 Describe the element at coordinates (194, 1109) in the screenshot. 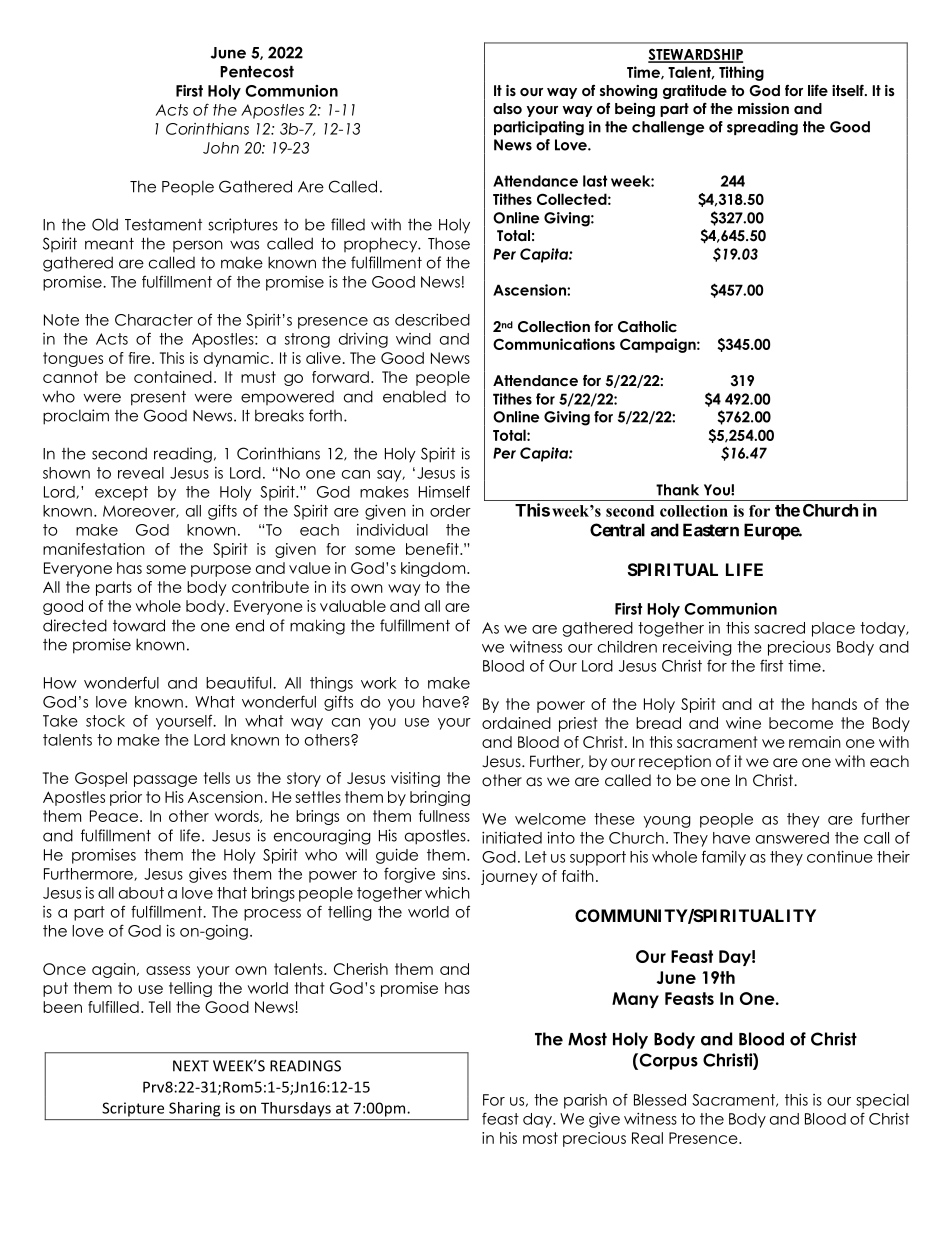

I see `Sharing` at that location.
